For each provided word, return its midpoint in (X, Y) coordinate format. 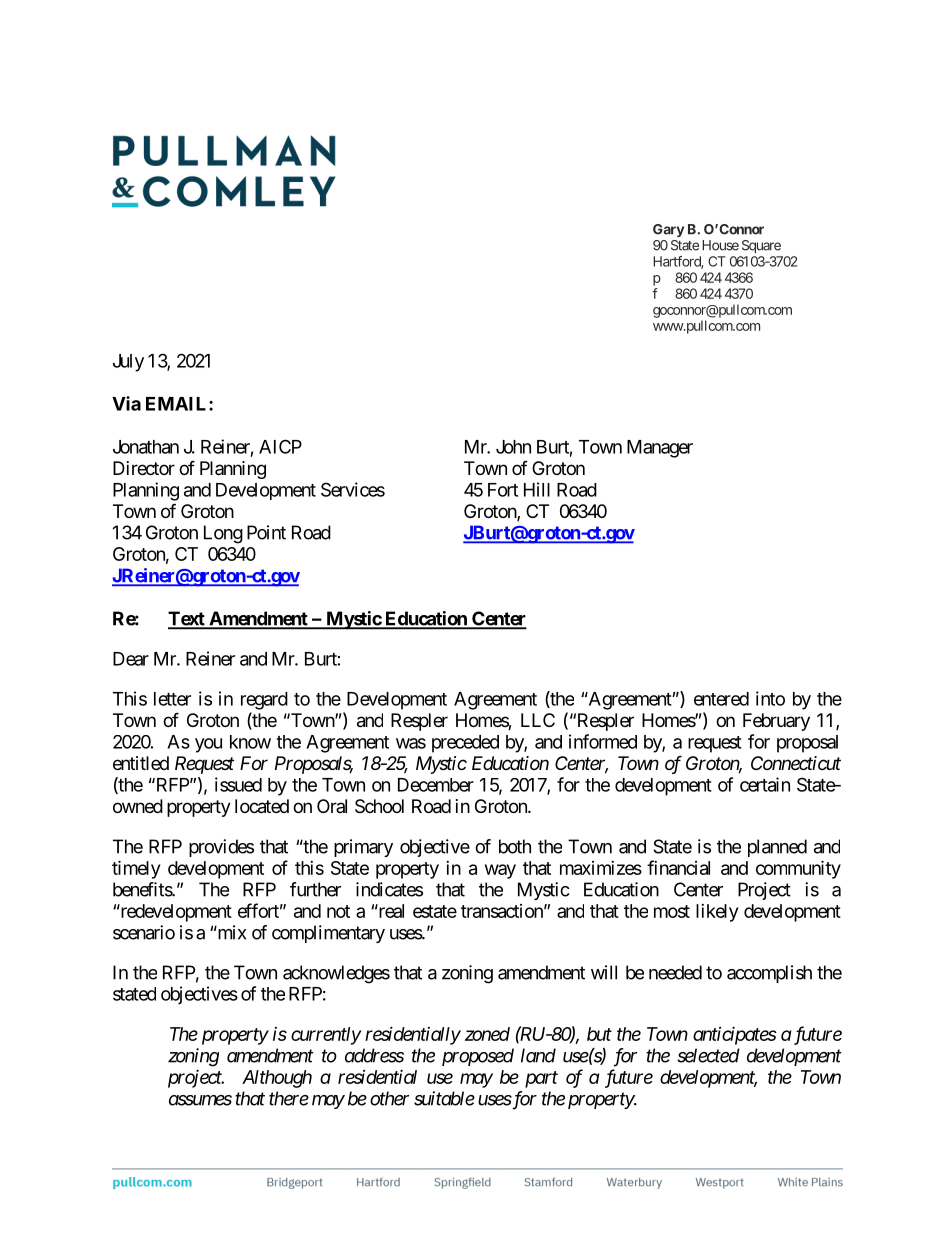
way (500, 871)
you (208, 745)
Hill (537, 489)
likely (717, 913)
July (128, 363)
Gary (668, 230)
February (776, 722)
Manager (660, 449)
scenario (144, 932)
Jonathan (146, 447)
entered (721, 699)
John (513, 447)
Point (266, 532)
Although (277, 1079)
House (720, 245)
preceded (465, 744)
